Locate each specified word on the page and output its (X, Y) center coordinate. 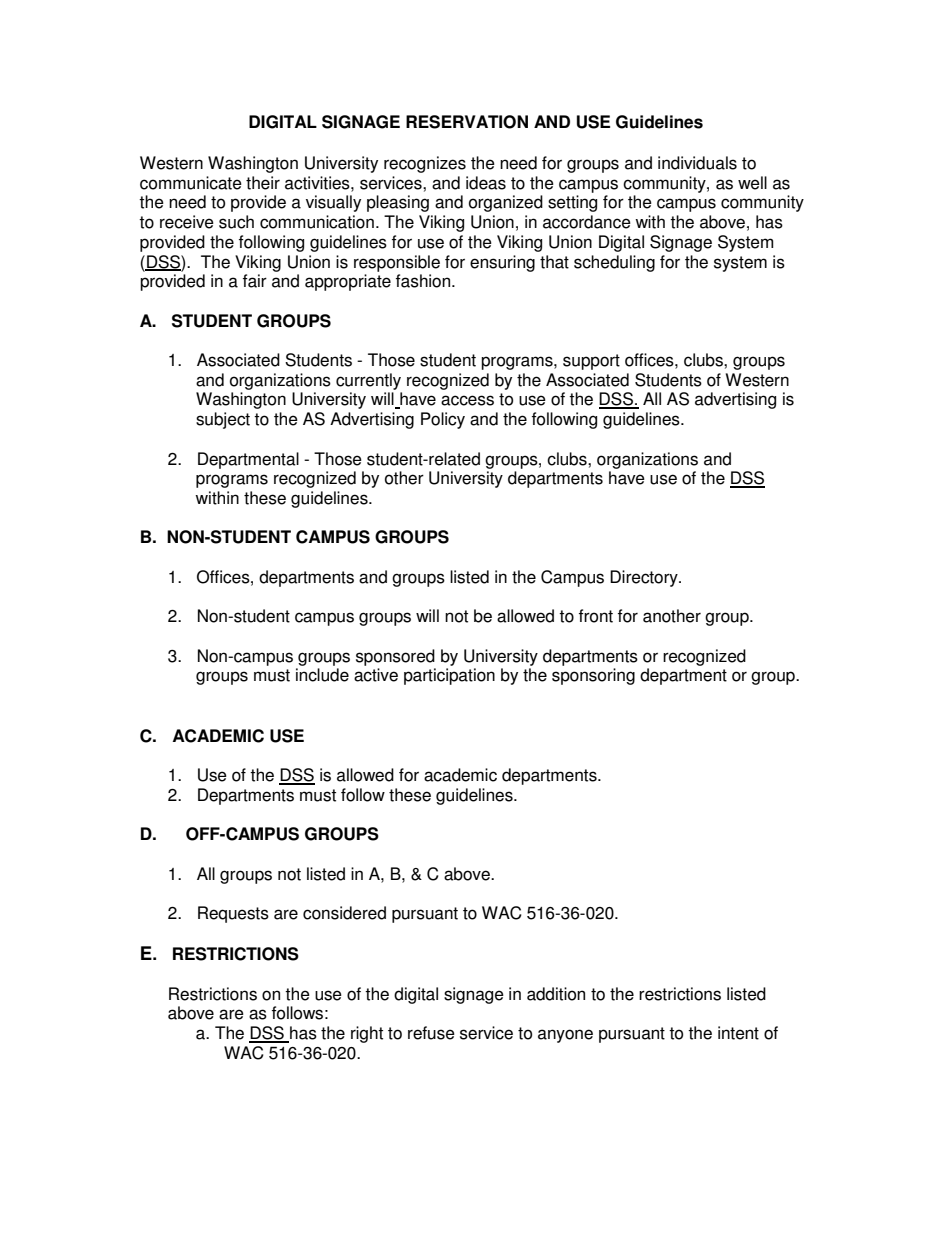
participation (449, 676)
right (367, 1034)
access (467, 400)
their (263, 183)
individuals (697, 163)
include (322, 675)
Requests (233, 914)
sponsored (395, 657)
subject (223, 420)
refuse (431, 1033)
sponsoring (593, 676)
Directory (645, 578)
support (591, 362)
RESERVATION (467, 122)
